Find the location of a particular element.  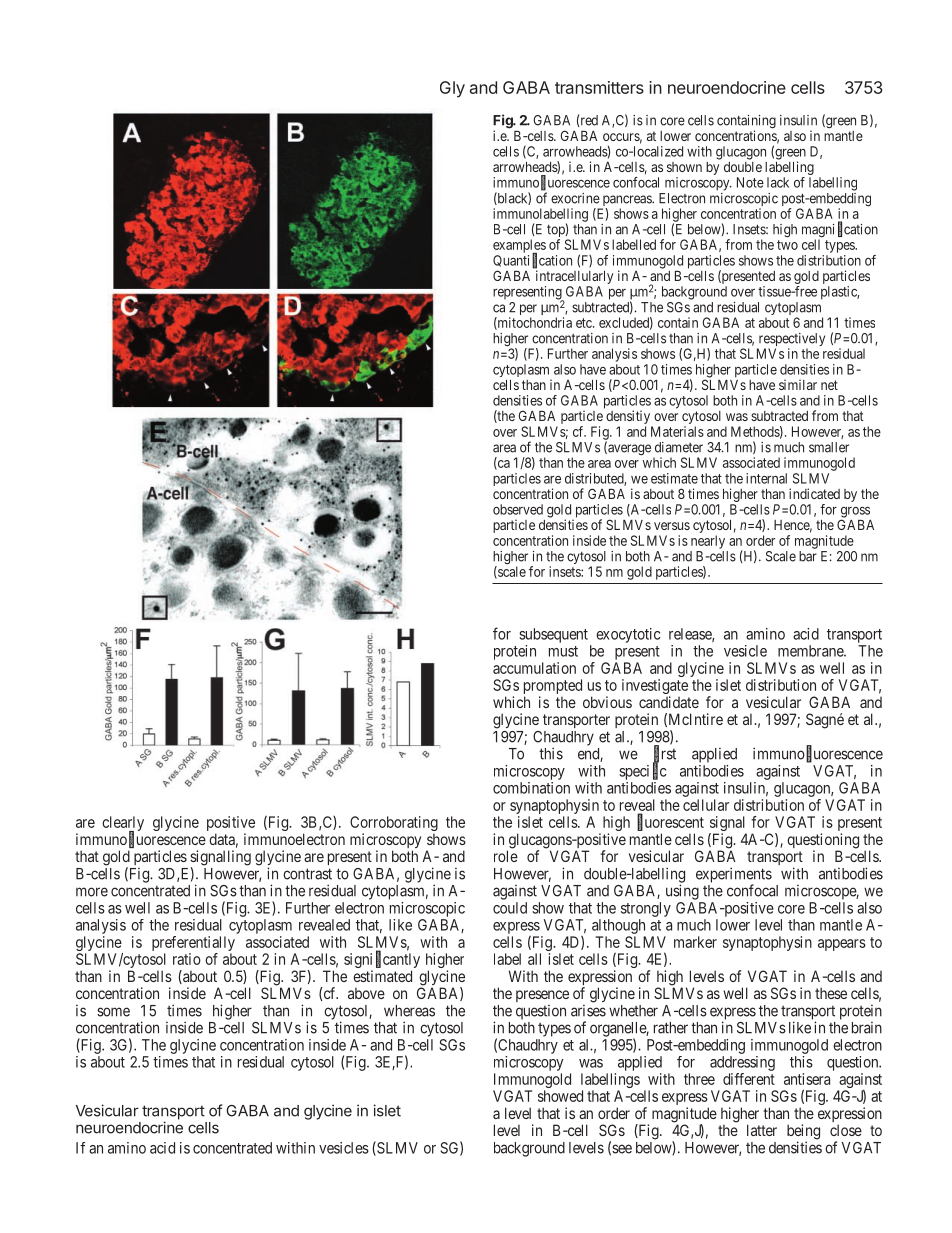

could is located at coordinates (510, 908).
